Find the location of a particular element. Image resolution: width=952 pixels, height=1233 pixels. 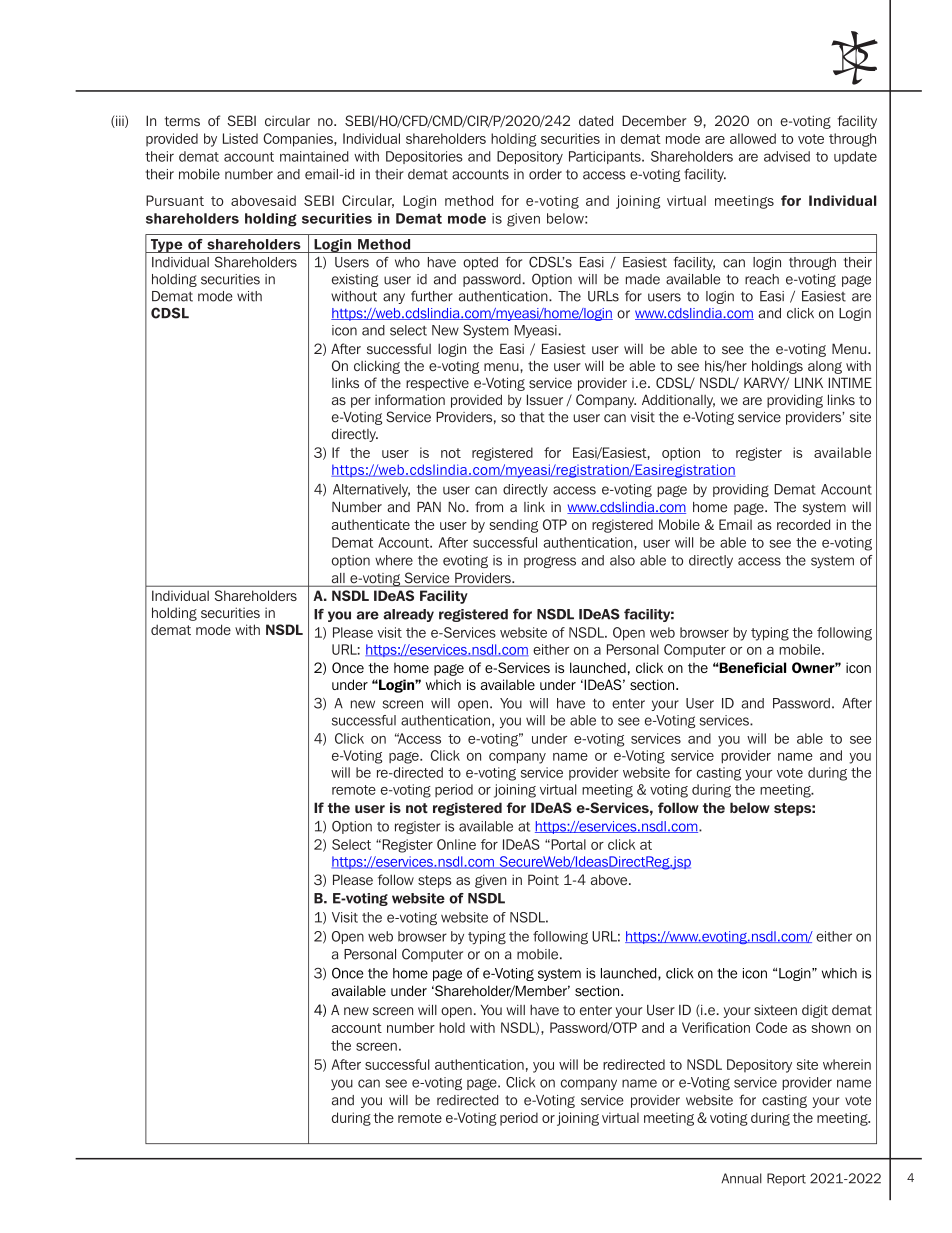

order is located at coordinates (545, 174).
